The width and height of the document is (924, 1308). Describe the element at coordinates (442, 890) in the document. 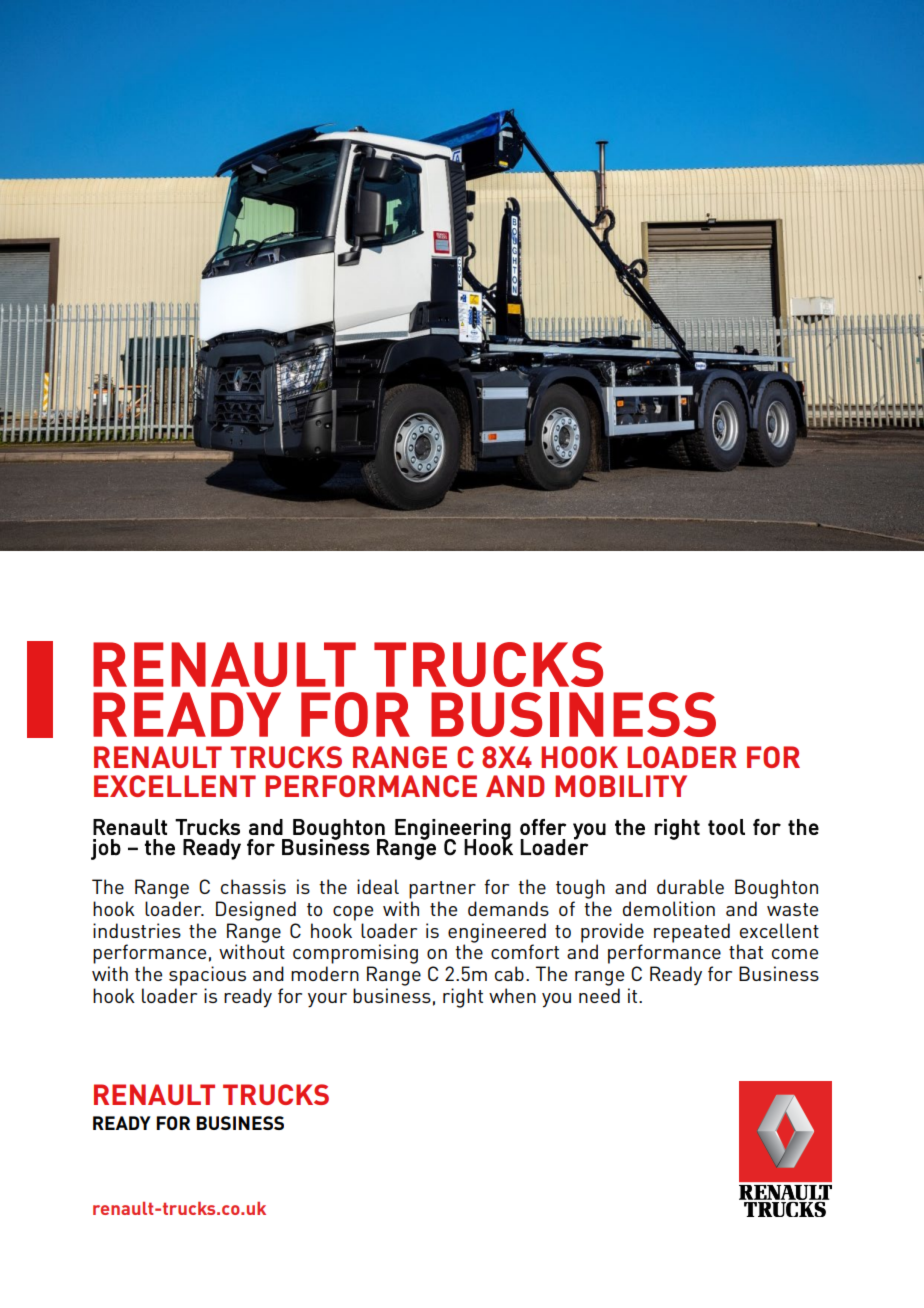

I see `partner` at that location.
